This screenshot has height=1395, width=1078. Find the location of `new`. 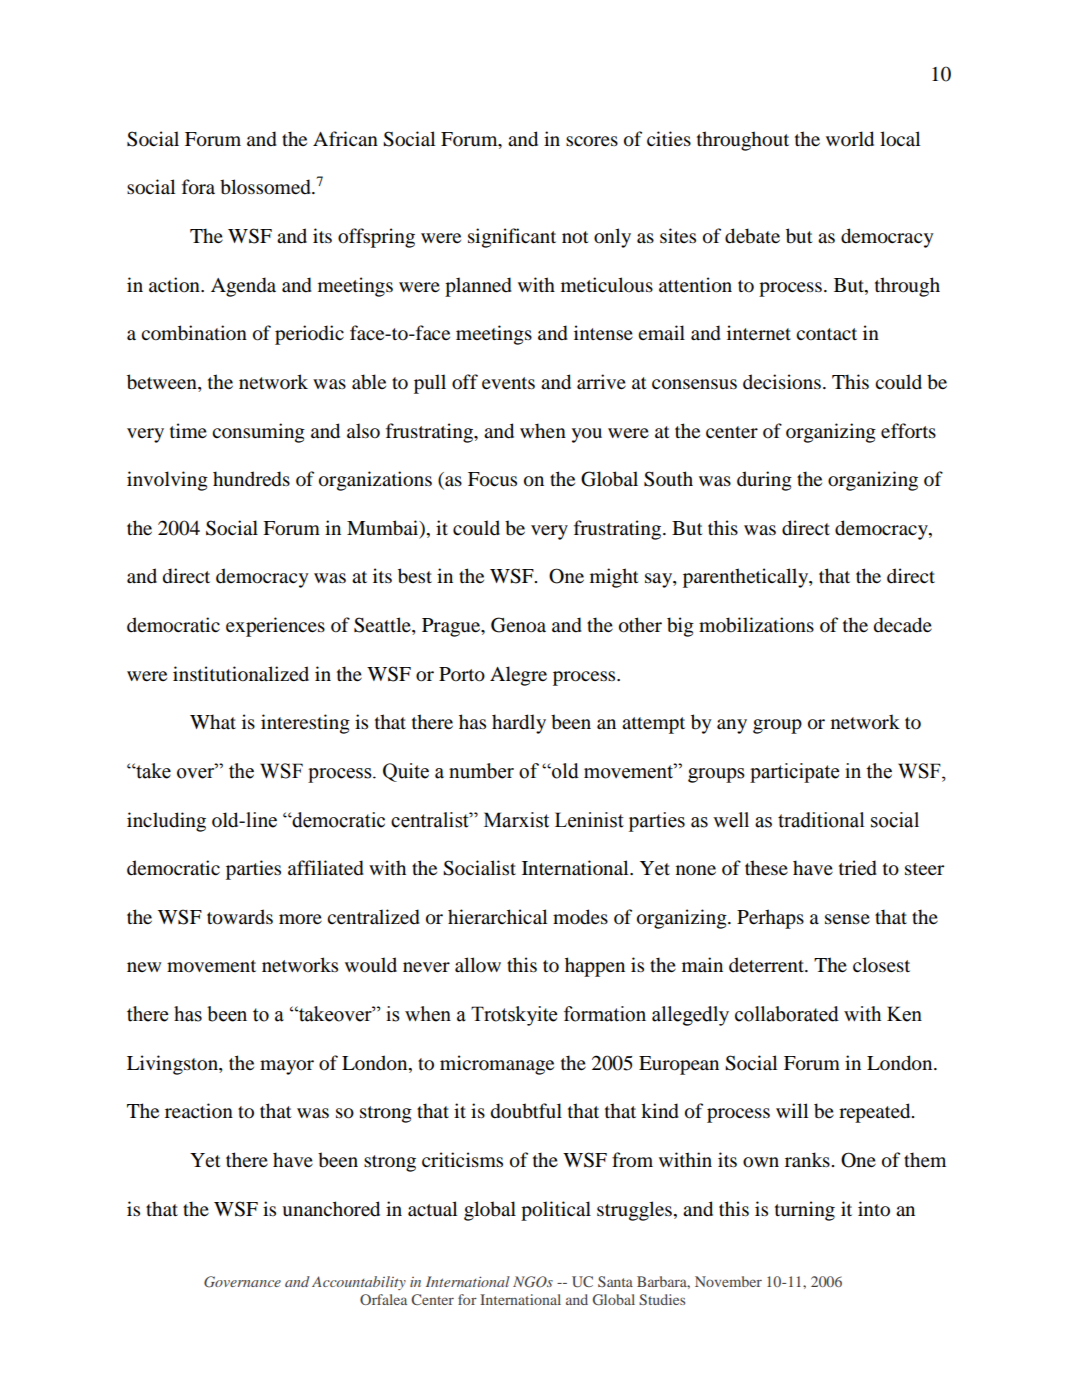

new is located at coordinates (144, 967).
